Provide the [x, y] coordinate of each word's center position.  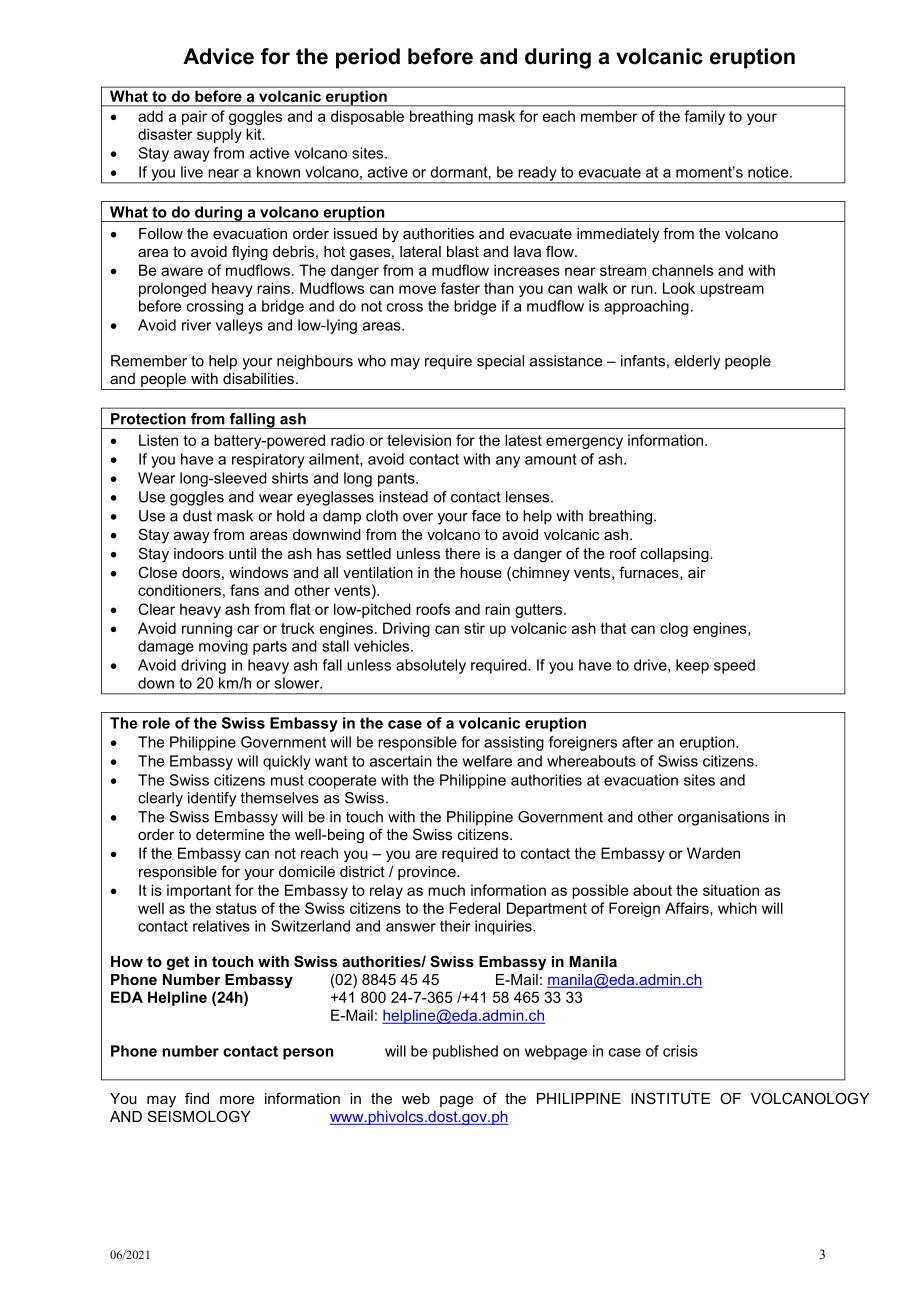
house [481, 572]
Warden [713, 853]
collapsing [676, 555]
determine [230, 834]
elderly [697, 362]
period [368, 58]
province [428, 873]
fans [244, 590]
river [196, 325]
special [500, 362]
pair [194, 117]
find [197, 1098]
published [465, 1052]
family [704, 117]
